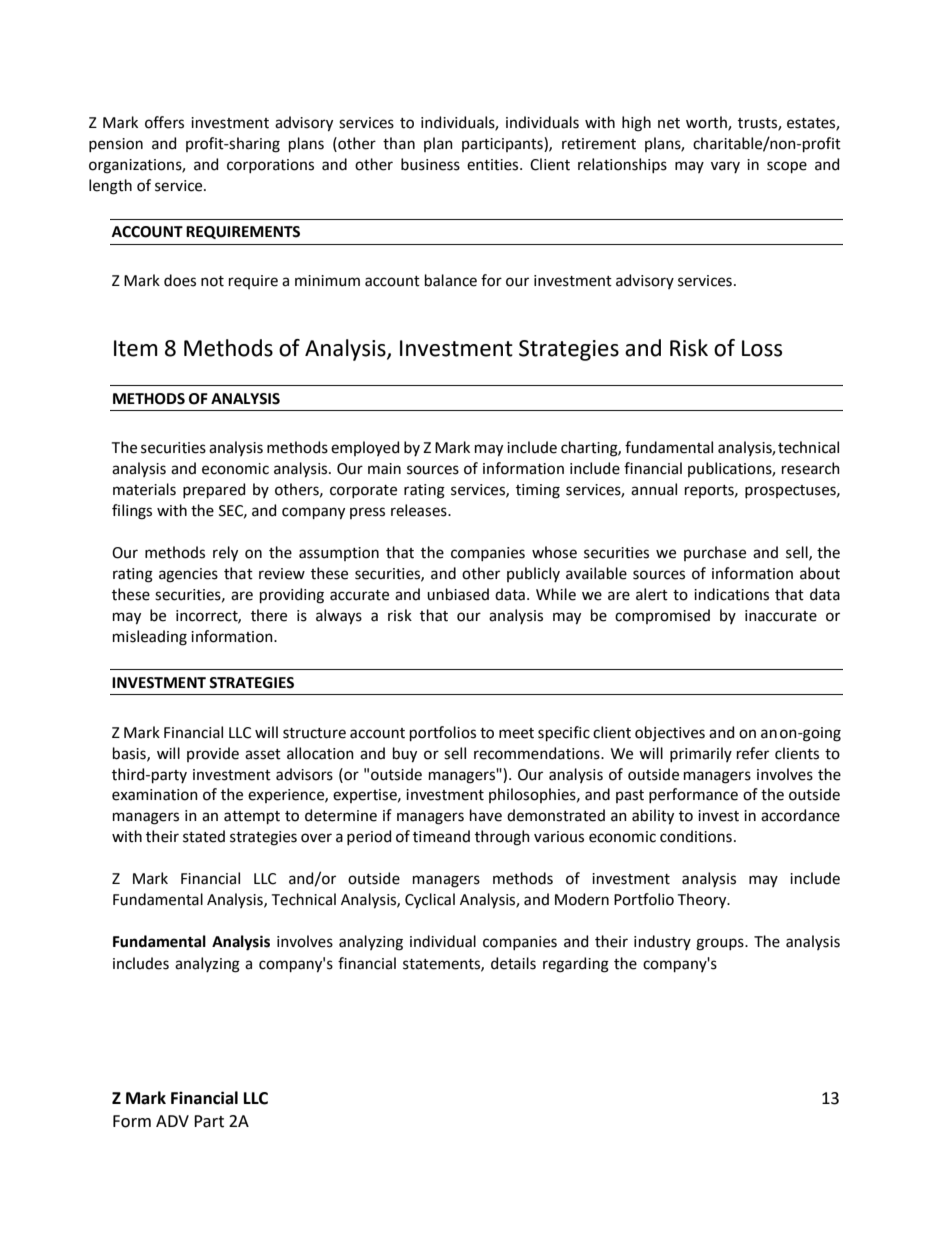 The image size is (952, 1233). Describe the element at coordinates (670, 734) in the page. I see `objectives` at that location.
